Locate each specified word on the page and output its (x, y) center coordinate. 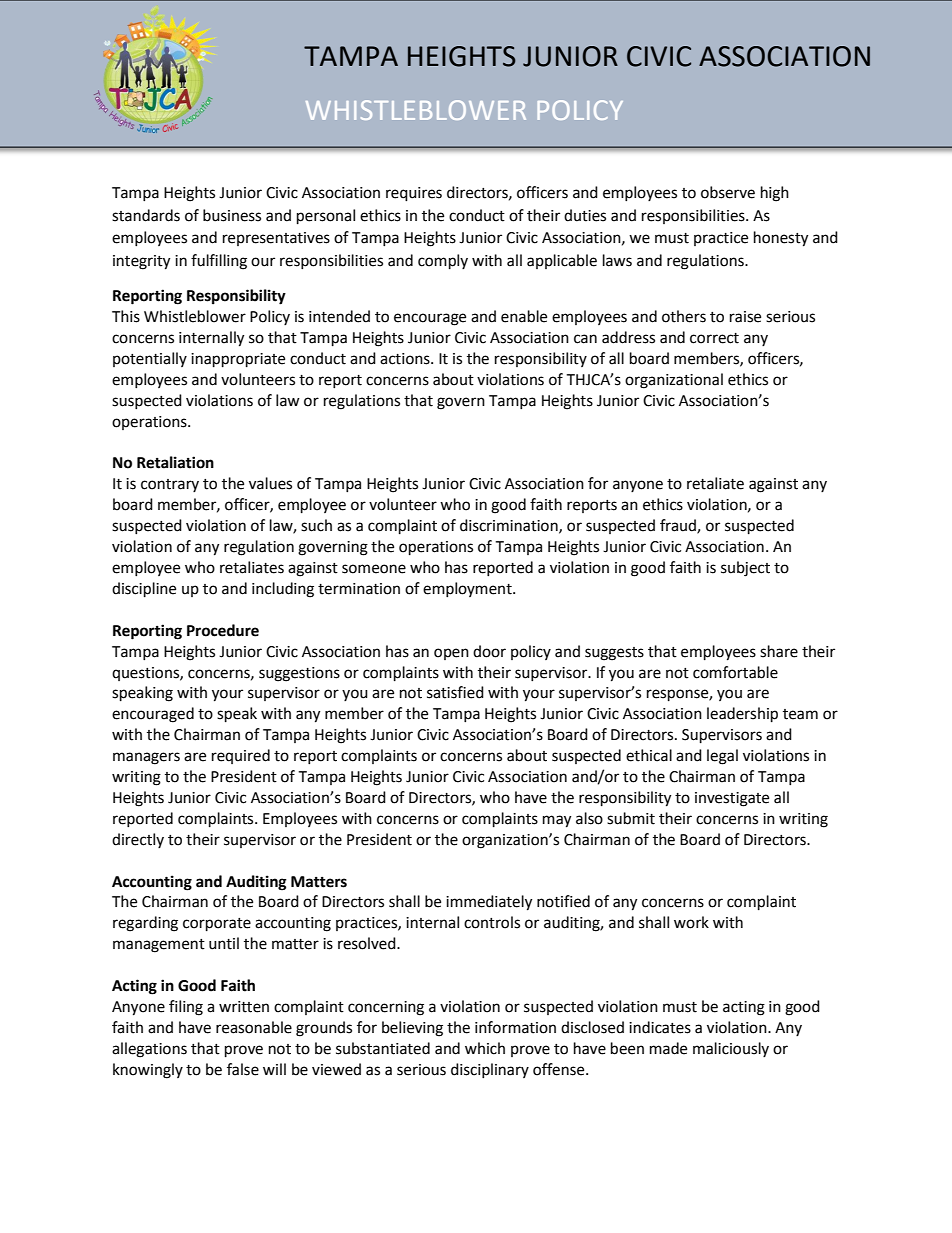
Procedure (223, 630)
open (451, 654)
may (557, 821)
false (243, 1069)
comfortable (735, 672)
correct (714, 338)
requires (414, 194)
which (485, 1048)
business (232, 215)
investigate (732, 799)
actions (406, 359)
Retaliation (175, 462)
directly (138, 840)
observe (728, 192)
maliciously (731, 1049)
